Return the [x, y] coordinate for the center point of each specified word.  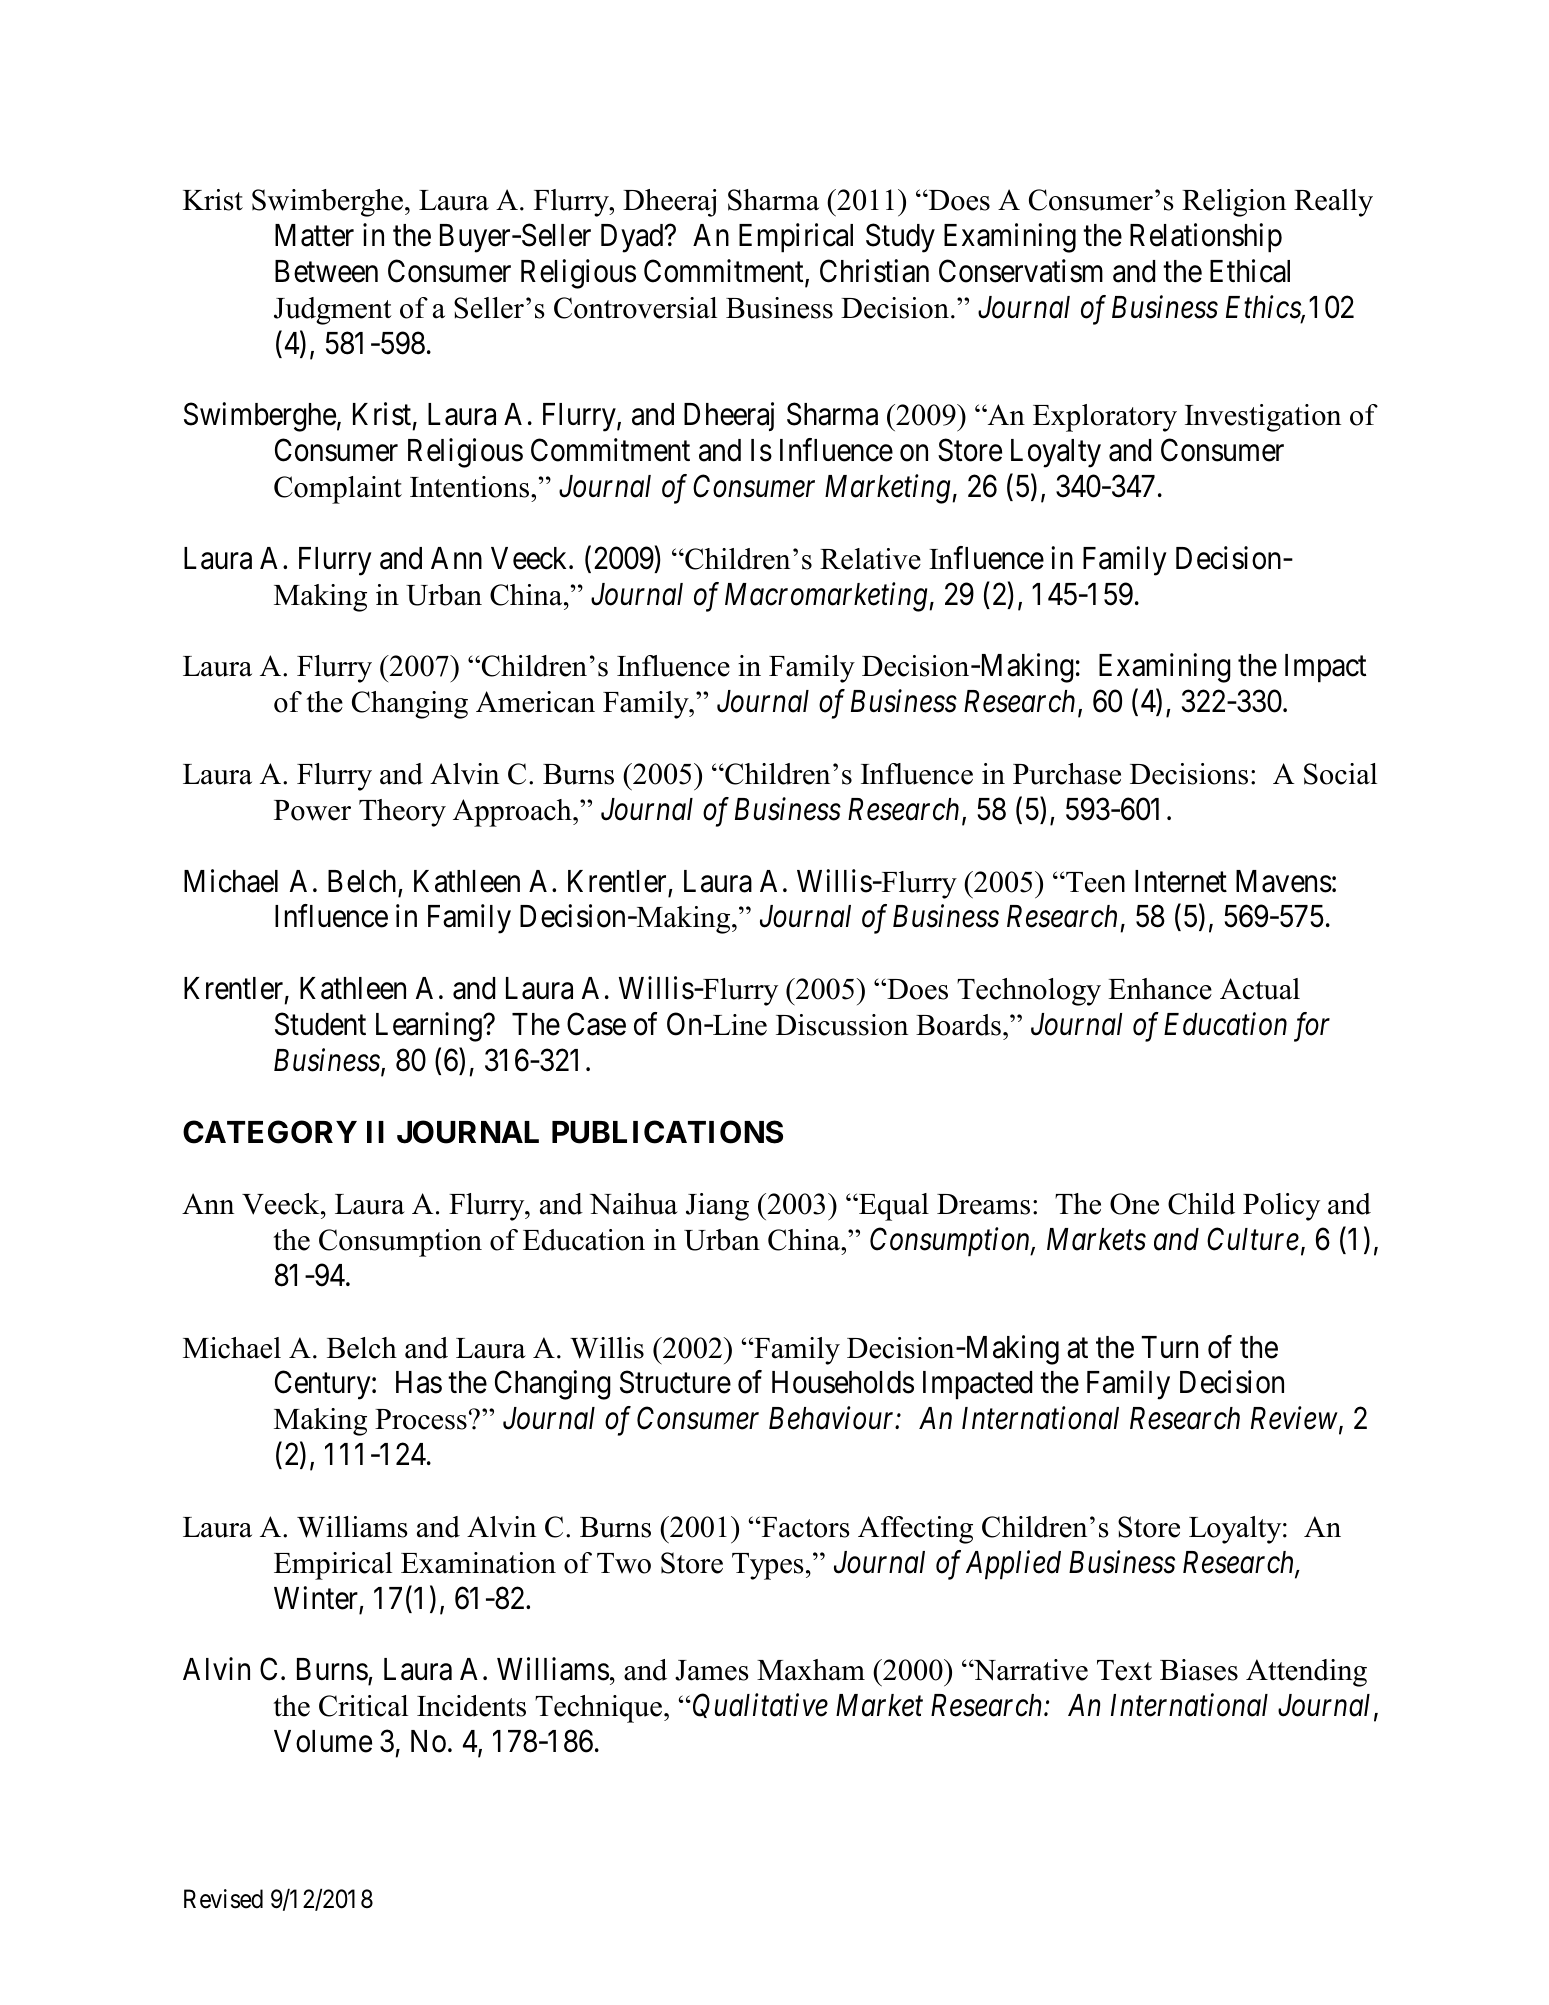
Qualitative [760, 1705]
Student [320, 1024]
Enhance [1160, 989]
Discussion [842, 1025]
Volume [323, 1741]
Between [326, 271]
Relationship [1206, 238]
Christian [874, 271]
